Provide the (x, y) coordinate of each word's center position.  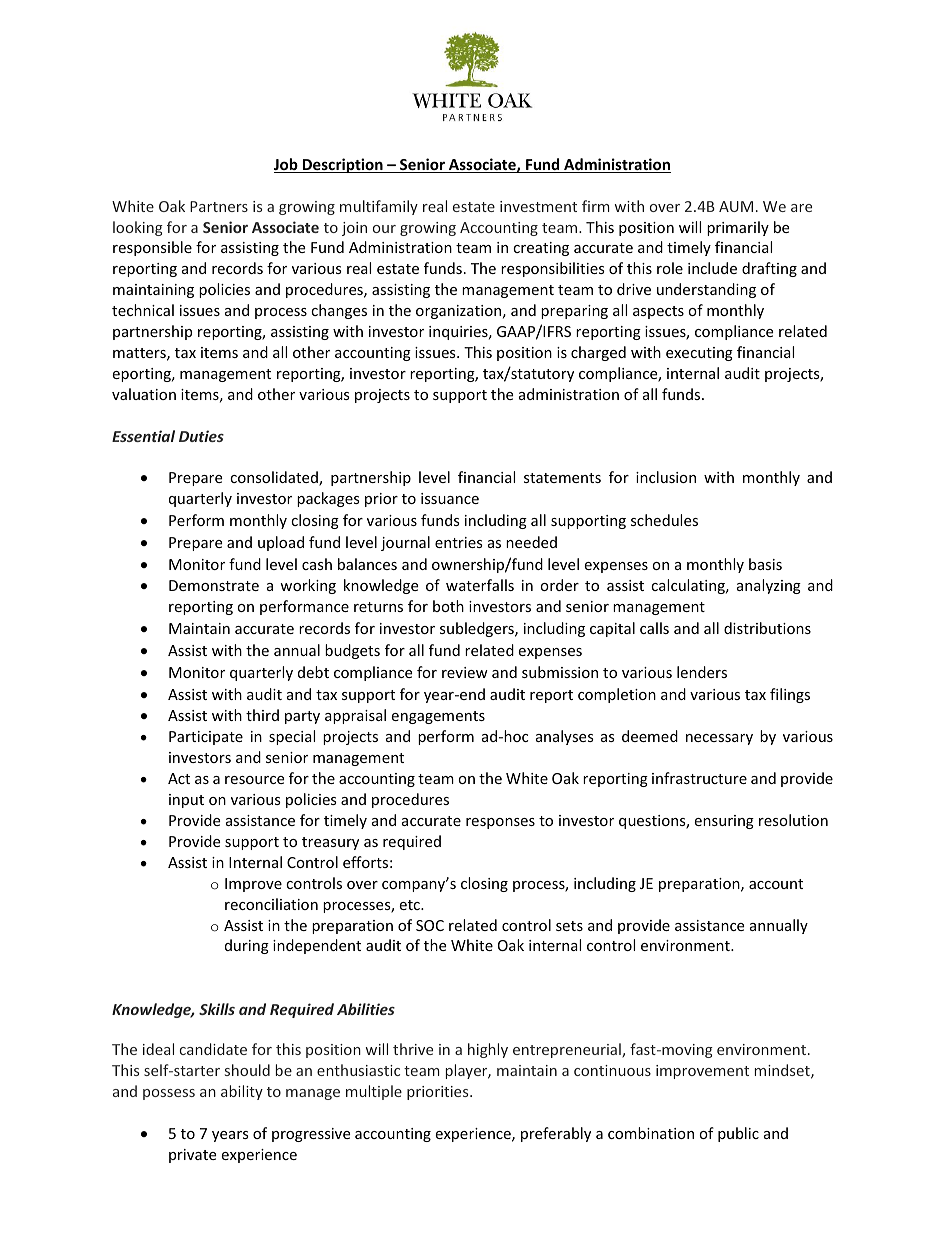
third (262, 715)
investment (538, 206)
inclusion (666, 477)
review (465, 672)
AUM (736, 206)
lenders (702, 672)
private (192, 1156)
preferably (556, 1134)
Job (287, 165)
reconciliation (271, 904)
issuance (450, 498)
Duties (201, 436)
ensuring (724, 822)
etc (410, 905)
